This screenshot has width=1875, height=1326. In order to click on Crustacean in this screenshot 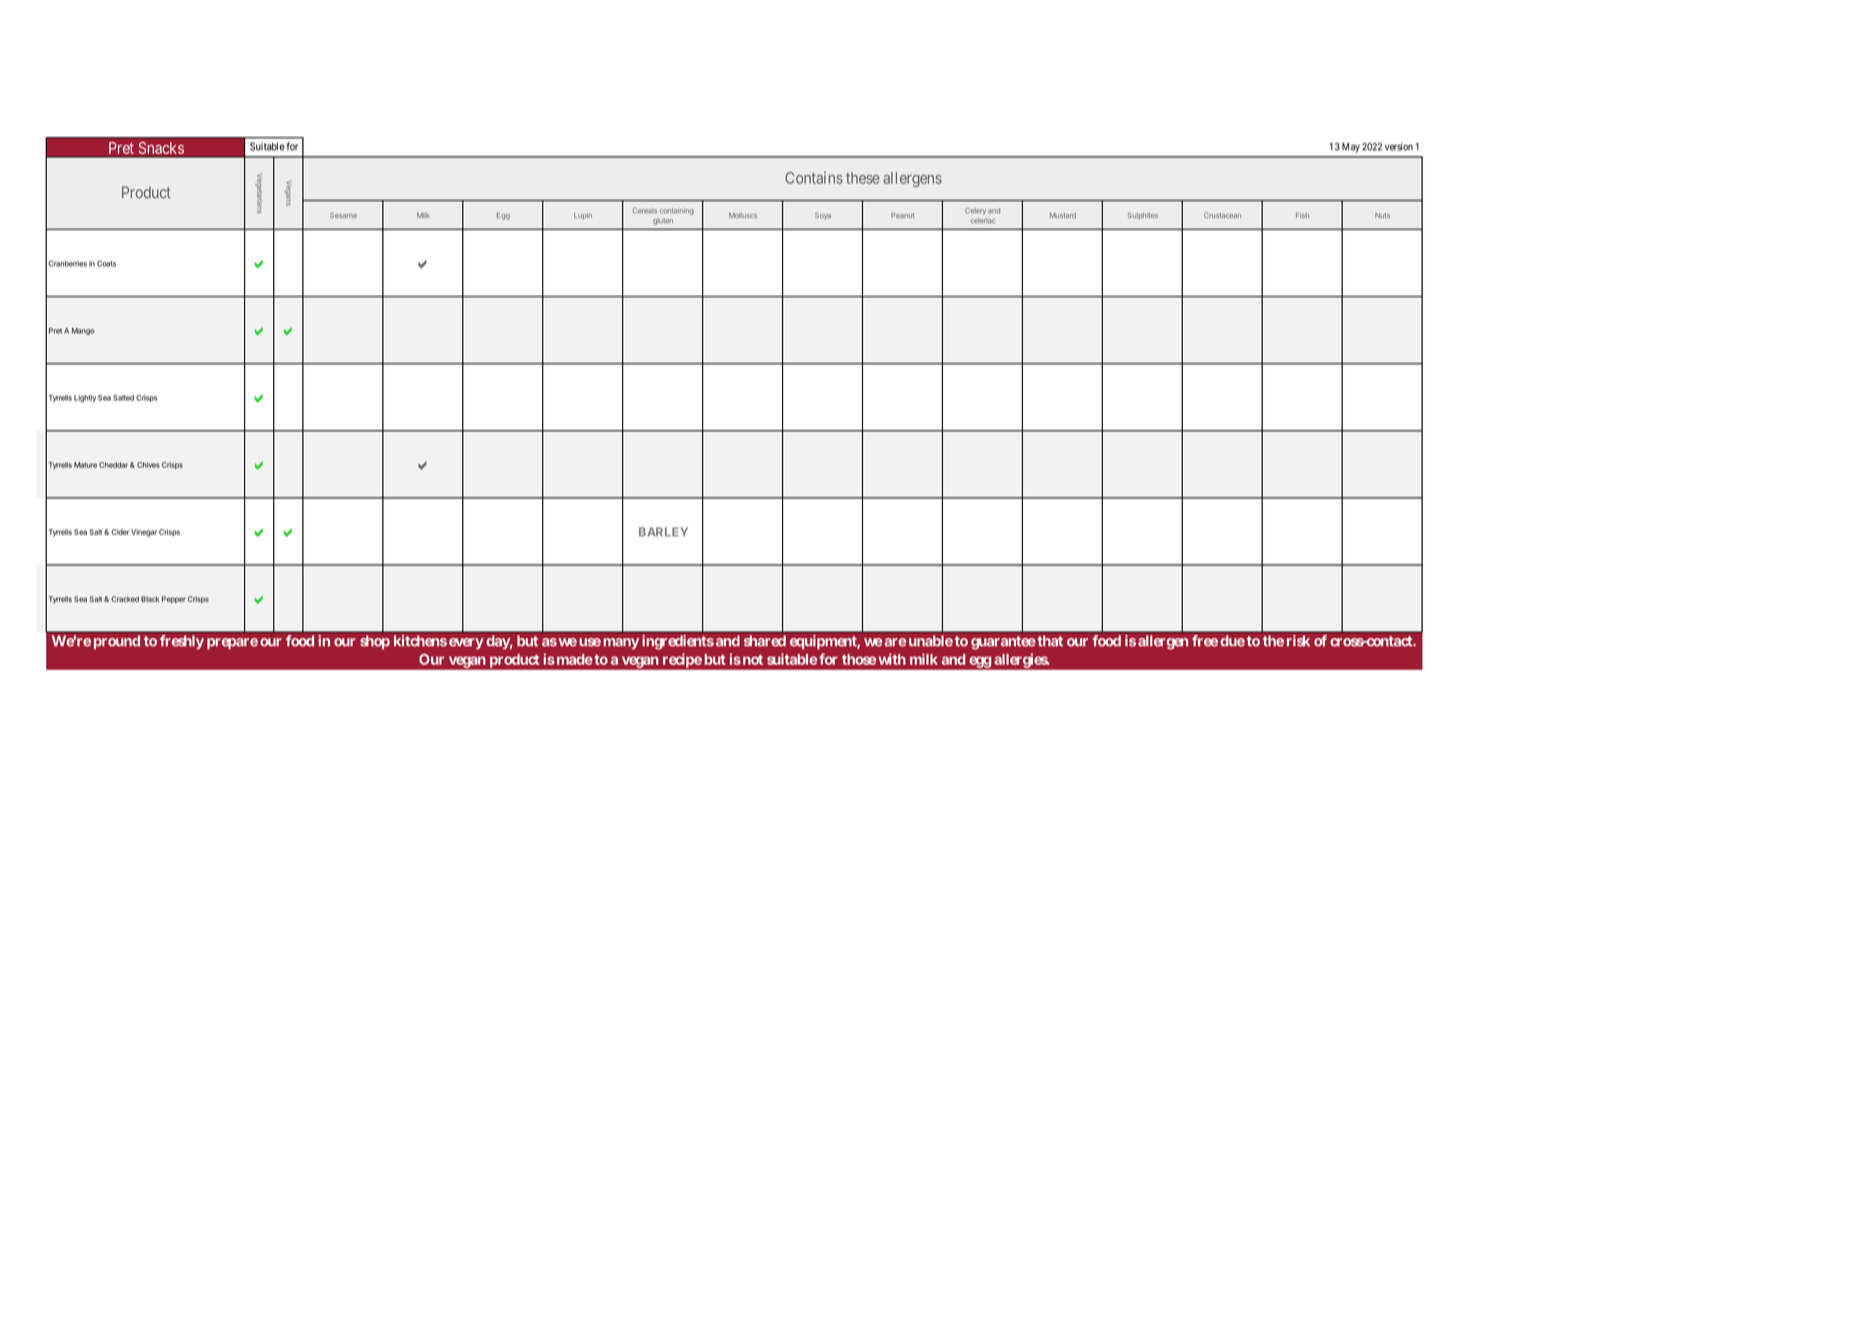, I will do `click(1222, 215)`.
